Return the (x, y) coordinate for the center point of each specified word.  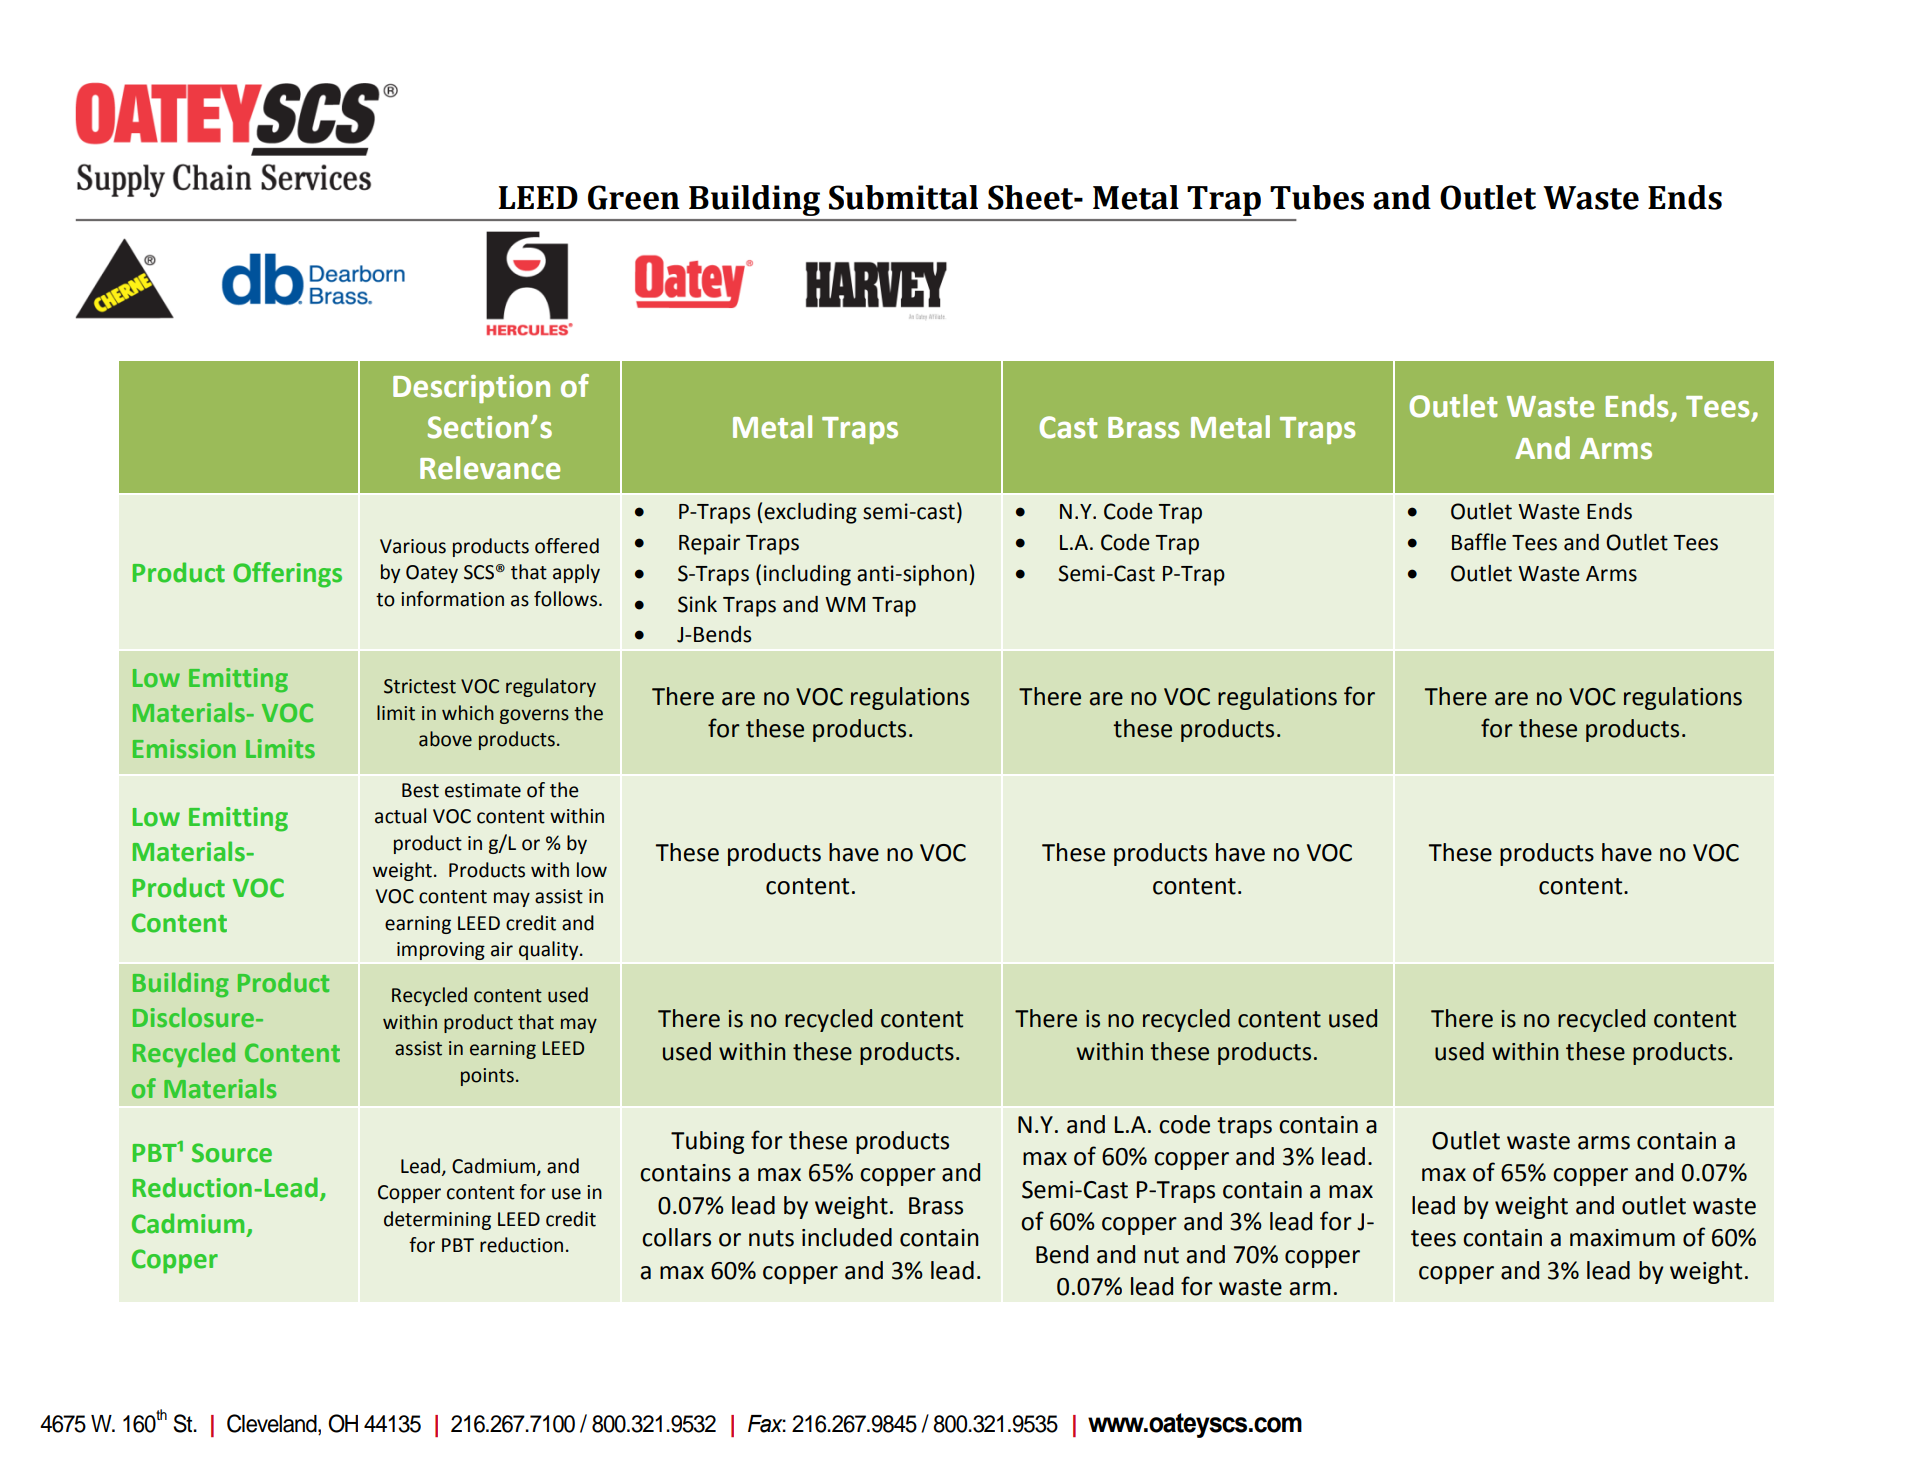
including (807, 575)
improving (441, 951)
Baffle (1479, 542)
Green (634, 197)
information (452, 599)
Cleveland (273, 1423)
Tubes (1317, 197)
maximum (1622, 1238)
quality (550, 950)
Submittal (903, 197)
